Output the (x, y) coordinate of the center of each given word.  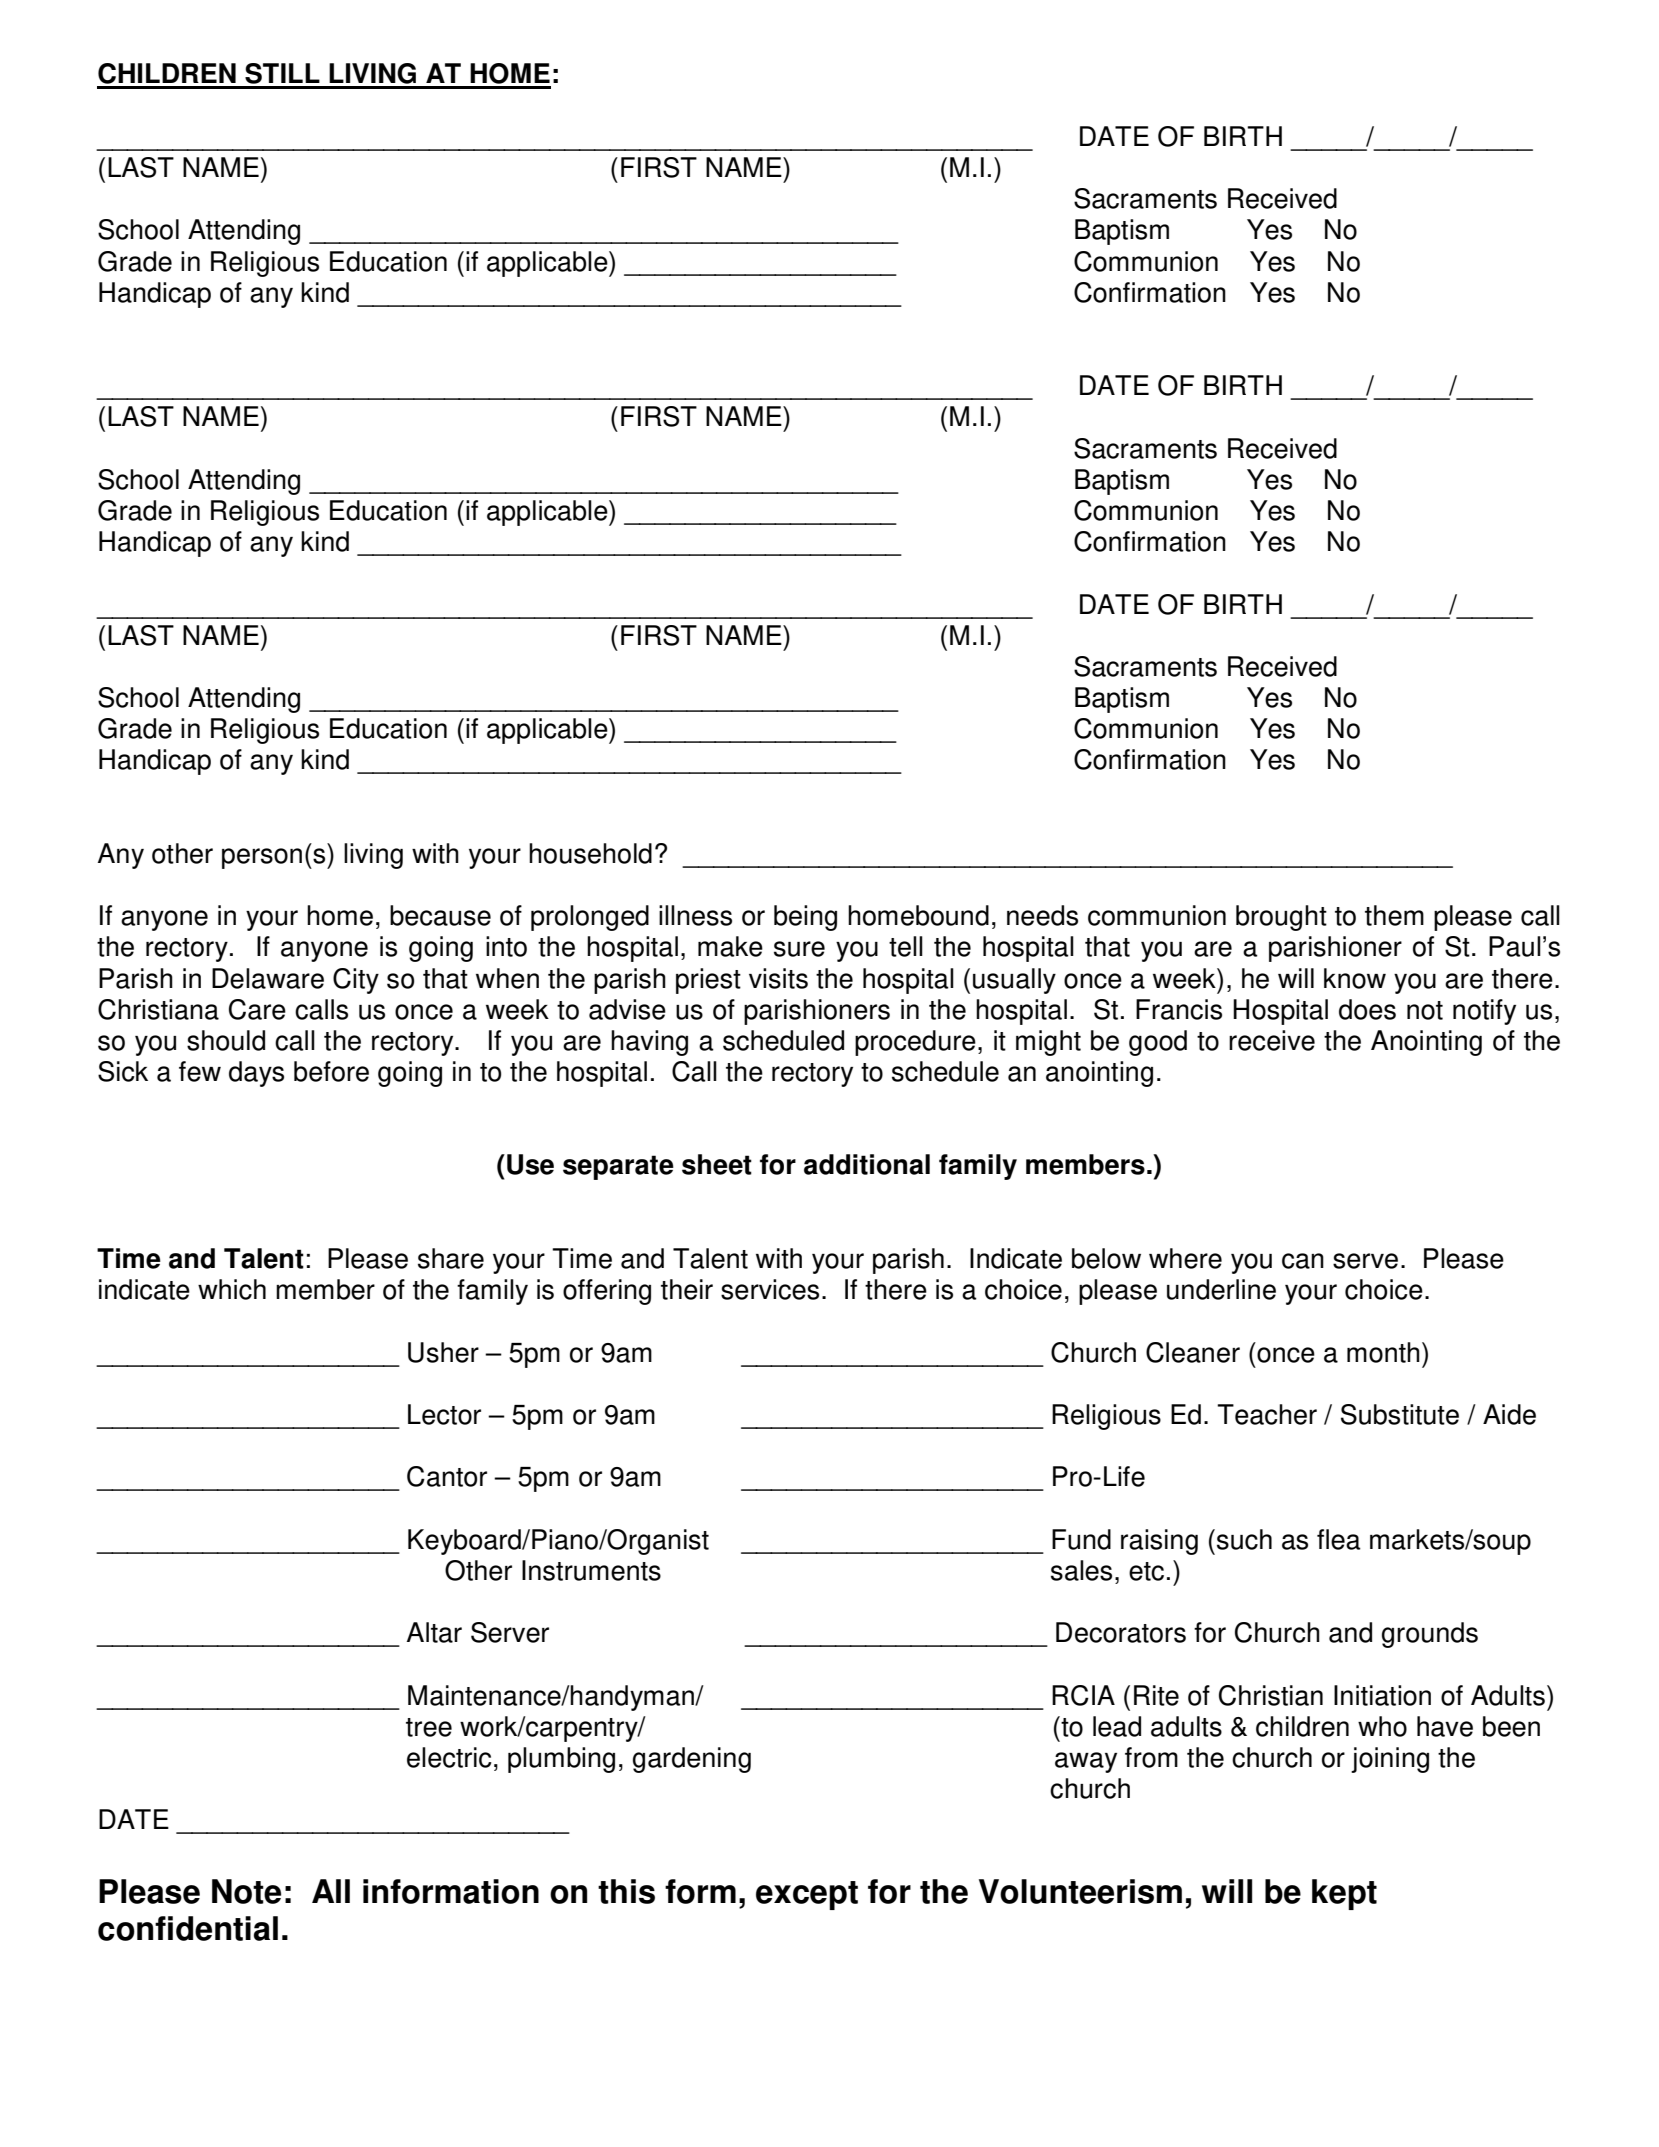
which (232, 1289)
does (1367, 1009)
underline (1221, 1289)
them (1394, 915)
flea (1339, 1539)
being (805, 918)
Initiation (1382, 1695)
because (440, 915)
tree (429, 1727)
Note (246, 1891)
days (256, 1074)
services (770, 1289)
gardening (692, 1760)
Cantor (447, 1476)
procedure (915, 1043)
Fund (1081, 1539)
